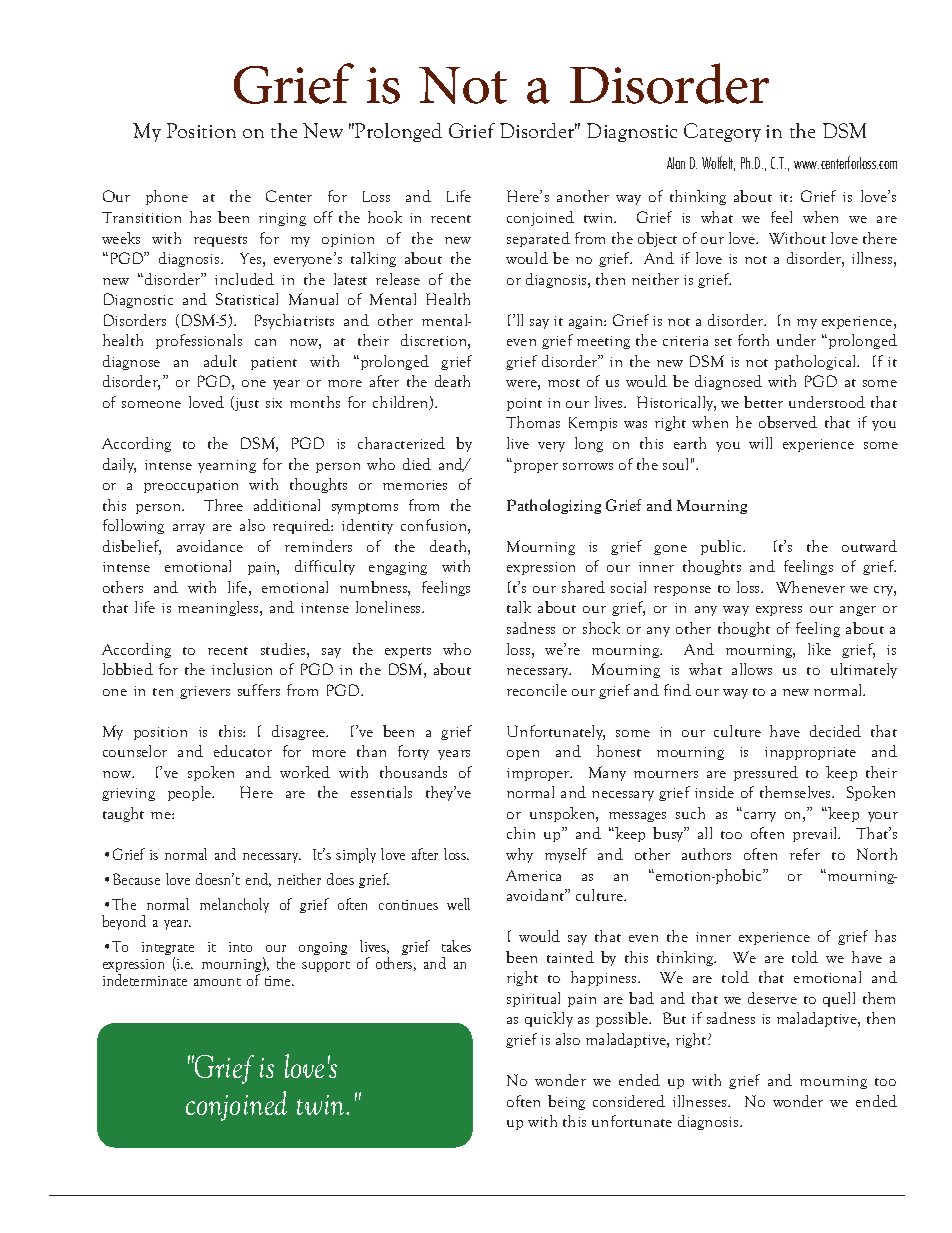 The height and width of the document is (1233, 952). Describe the element at coordinates (819, 649) in the document. I see `like` at that location.
